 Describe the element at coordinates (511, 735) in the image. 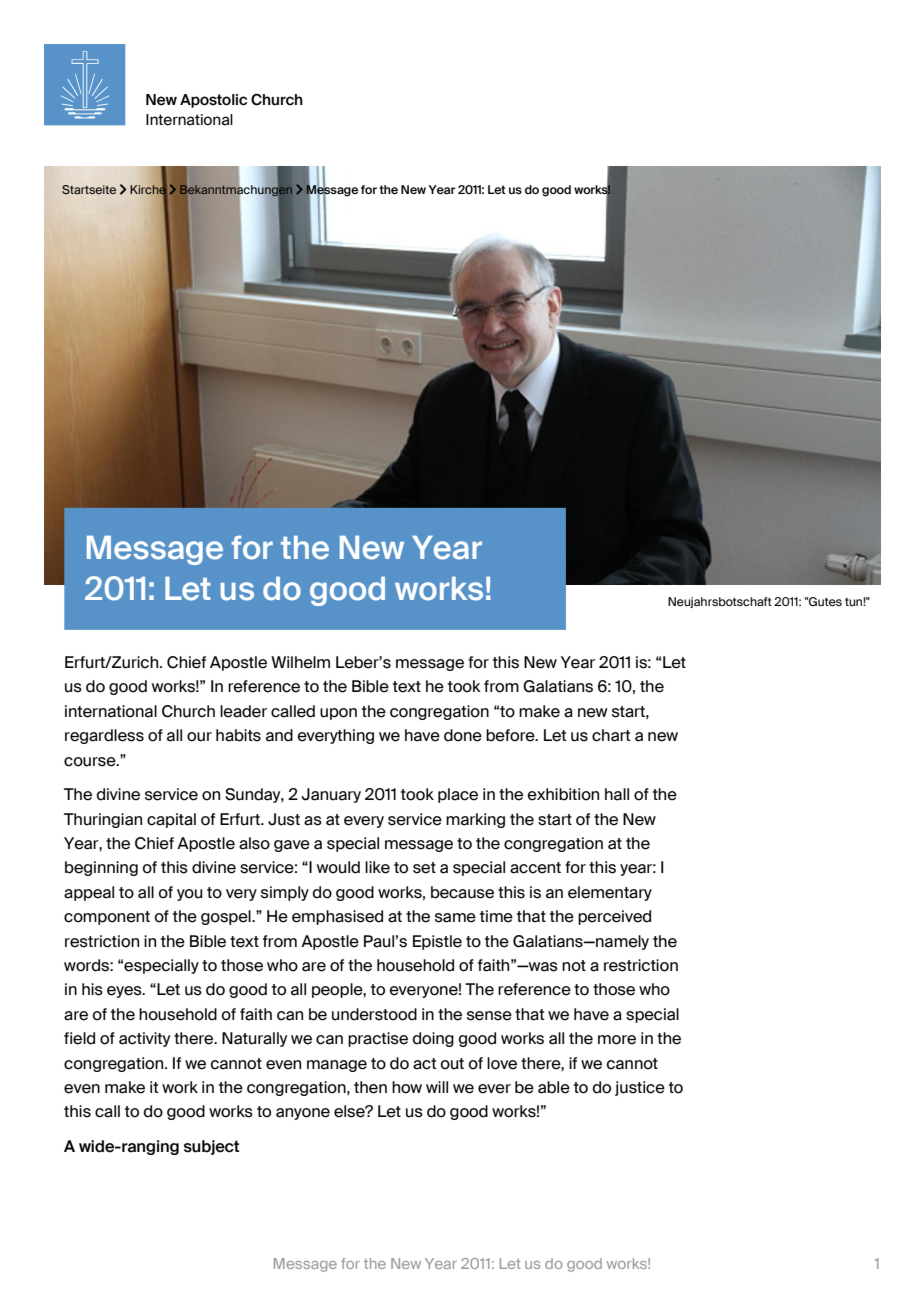

I see `before` at that location.
